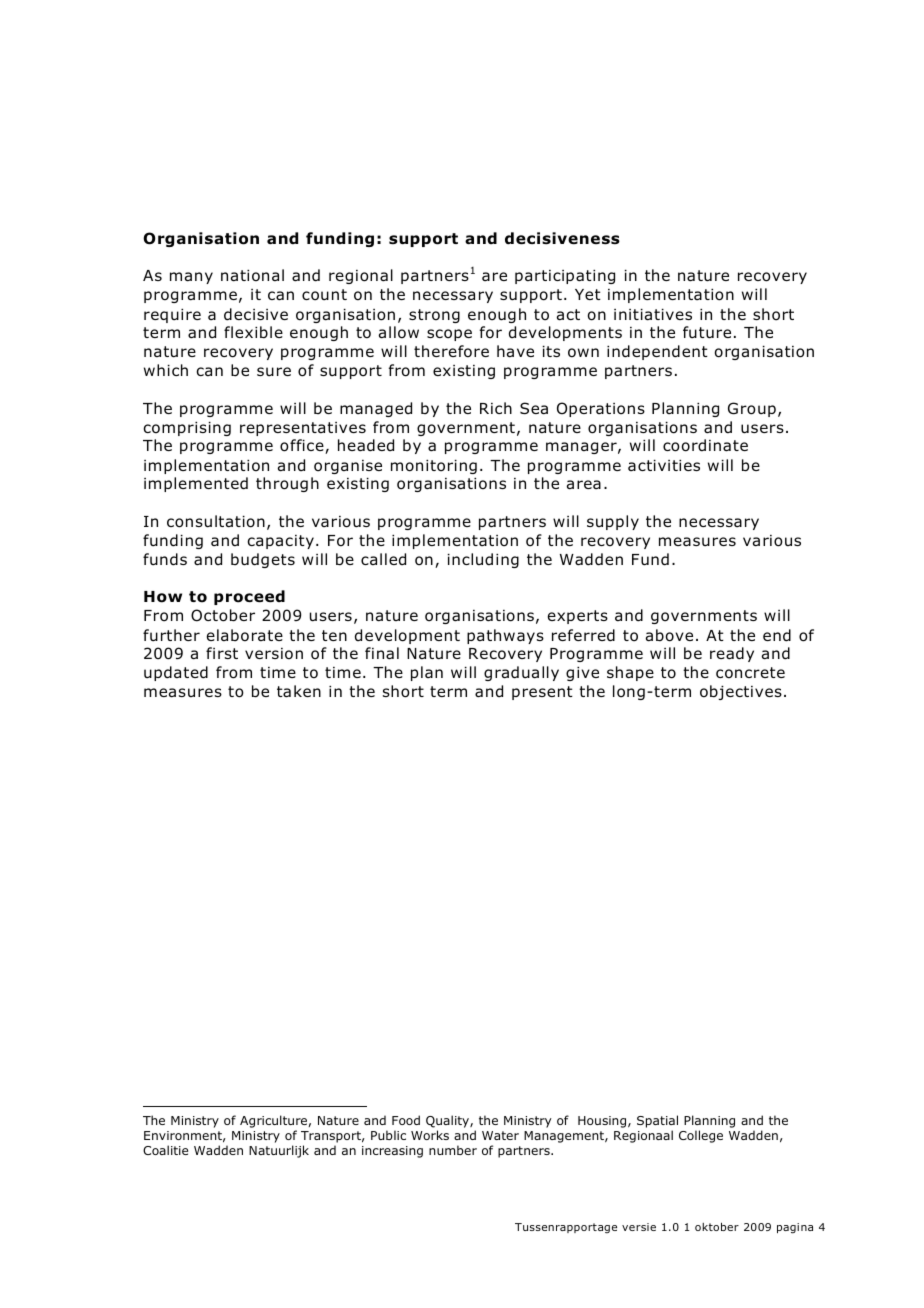 The width and height of the screenshot is (924, 1308). What do you see at coordinates (521, 673) in the screenshot?
I see `gradually` at bounding box center [521, 673].
